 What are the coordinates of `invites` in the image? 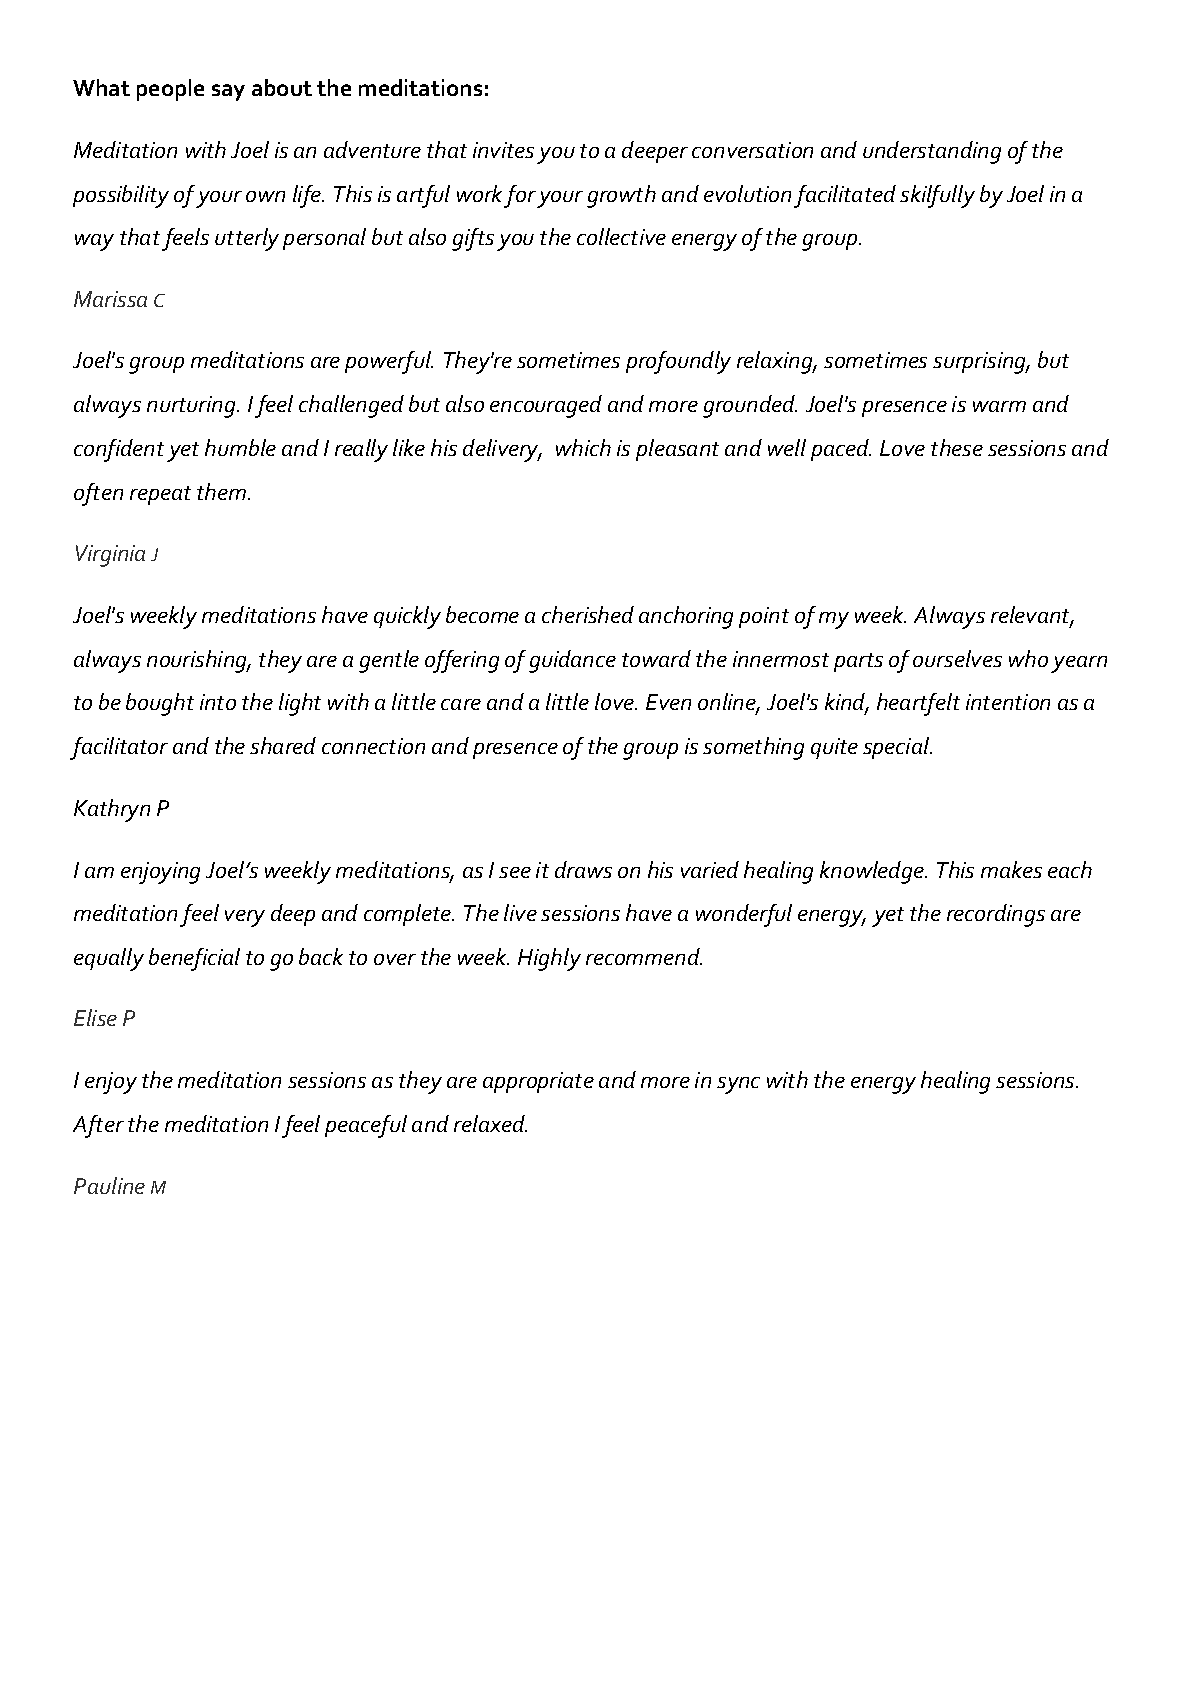 It's located at (503, 150).
